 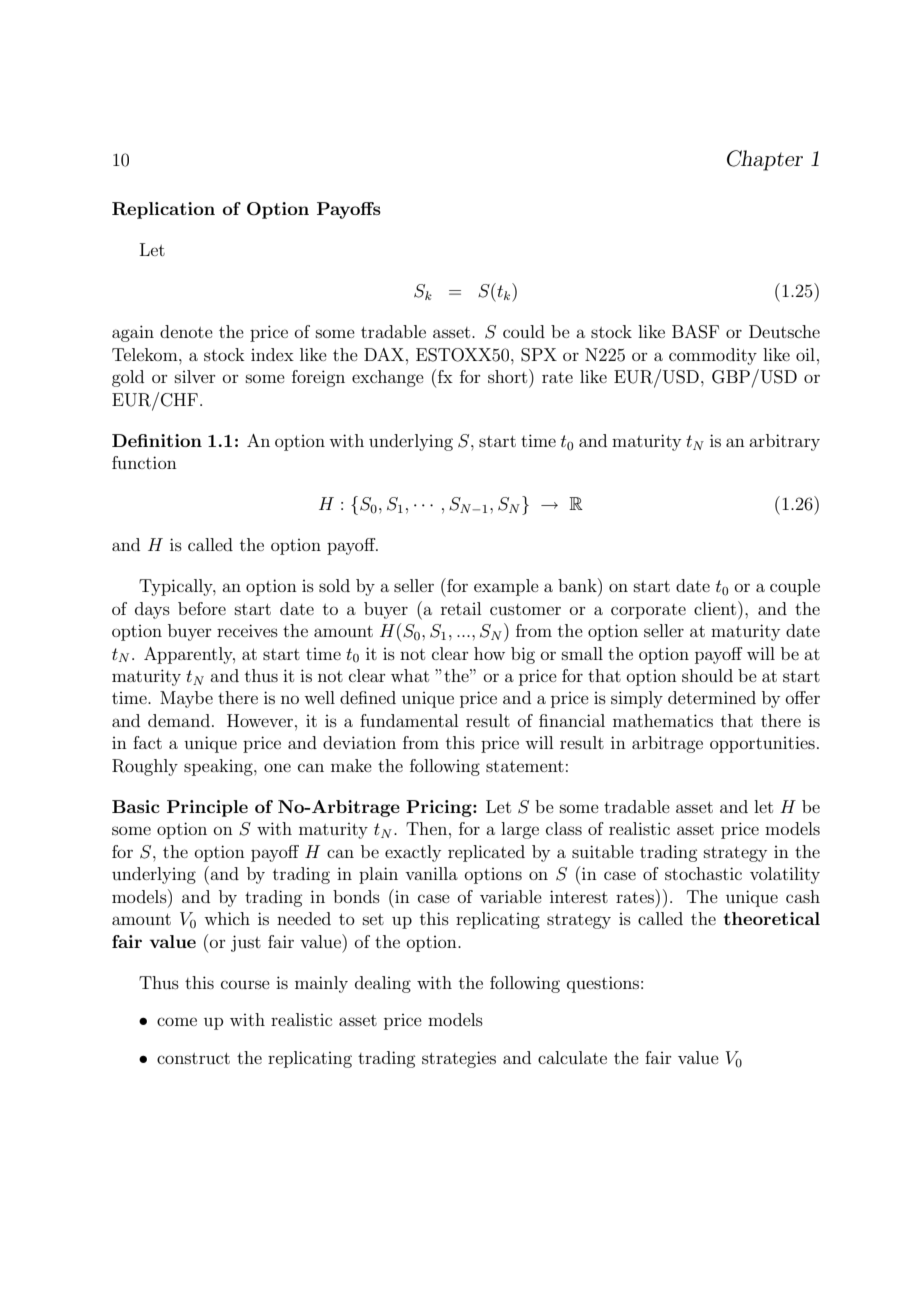 What do you see at coordinates (509, 376) in the image?
I see `short` at bounding box center [509, 376].
